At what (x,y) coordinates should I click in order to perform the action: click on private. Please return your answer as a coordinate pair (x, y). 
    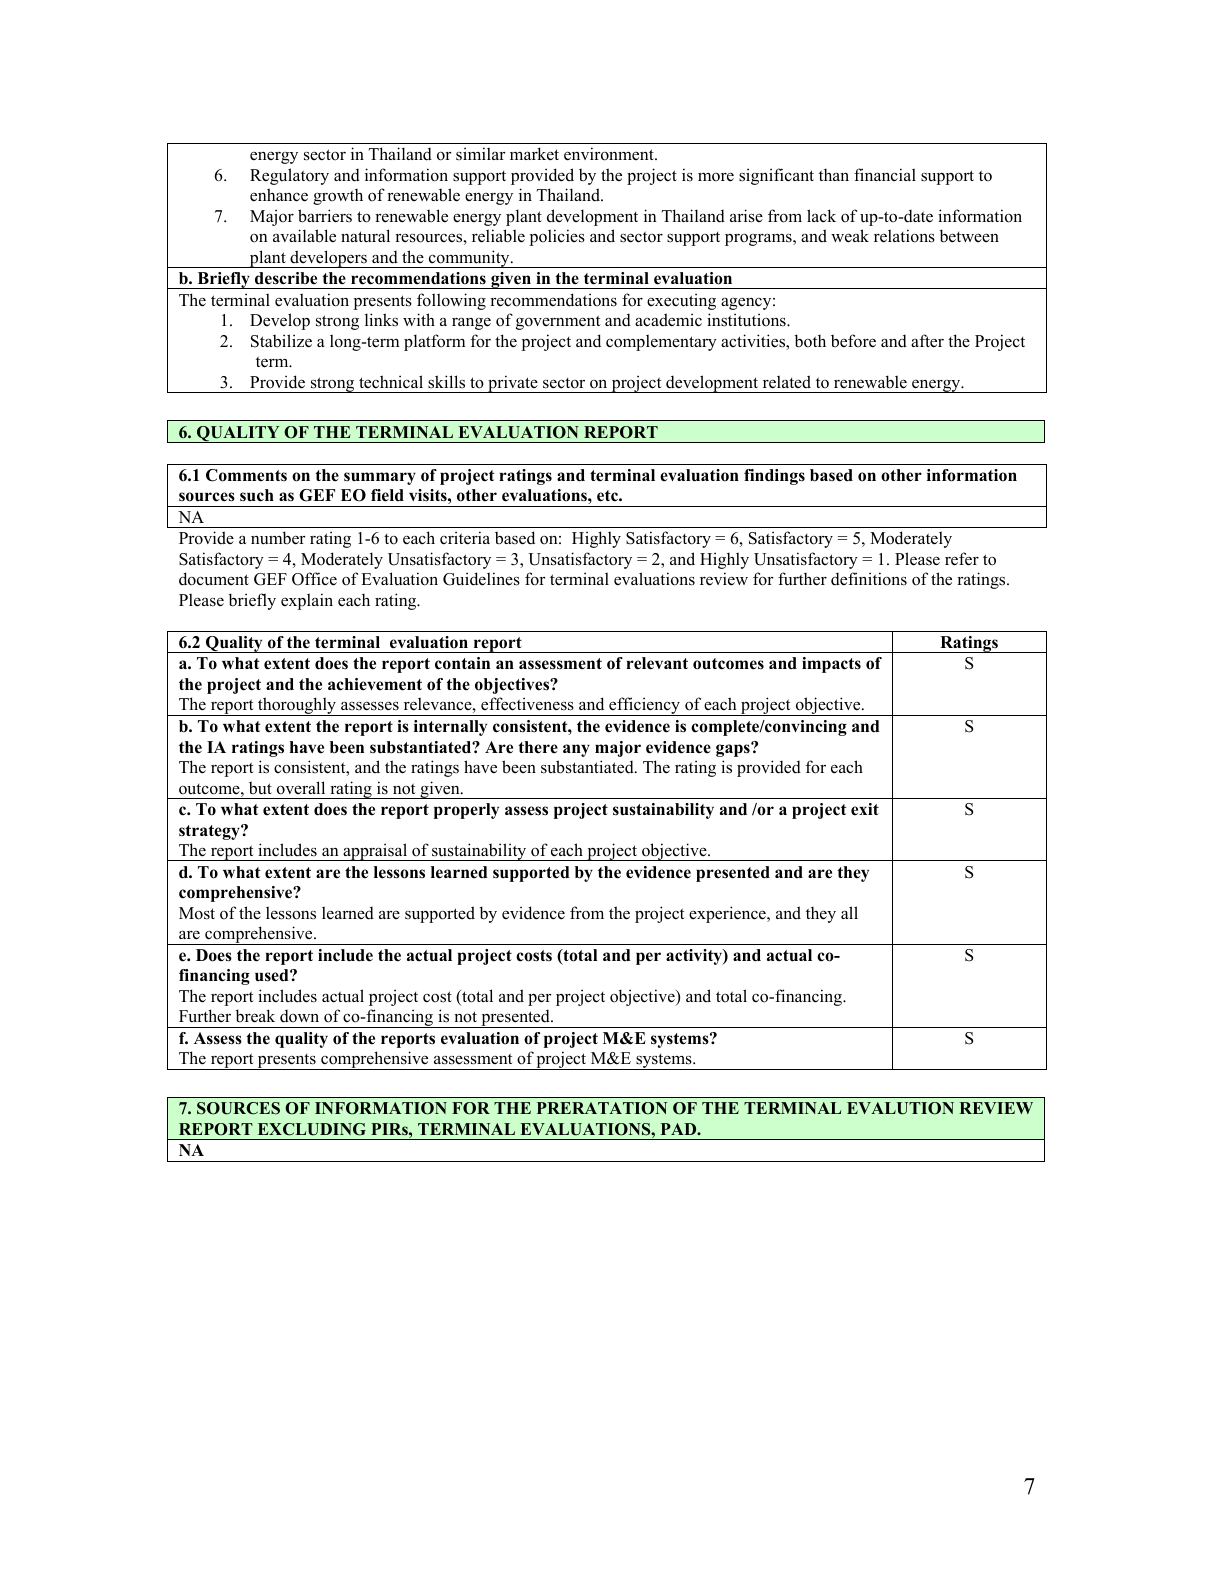
    Looking at the image, I should click on (513, 384).
